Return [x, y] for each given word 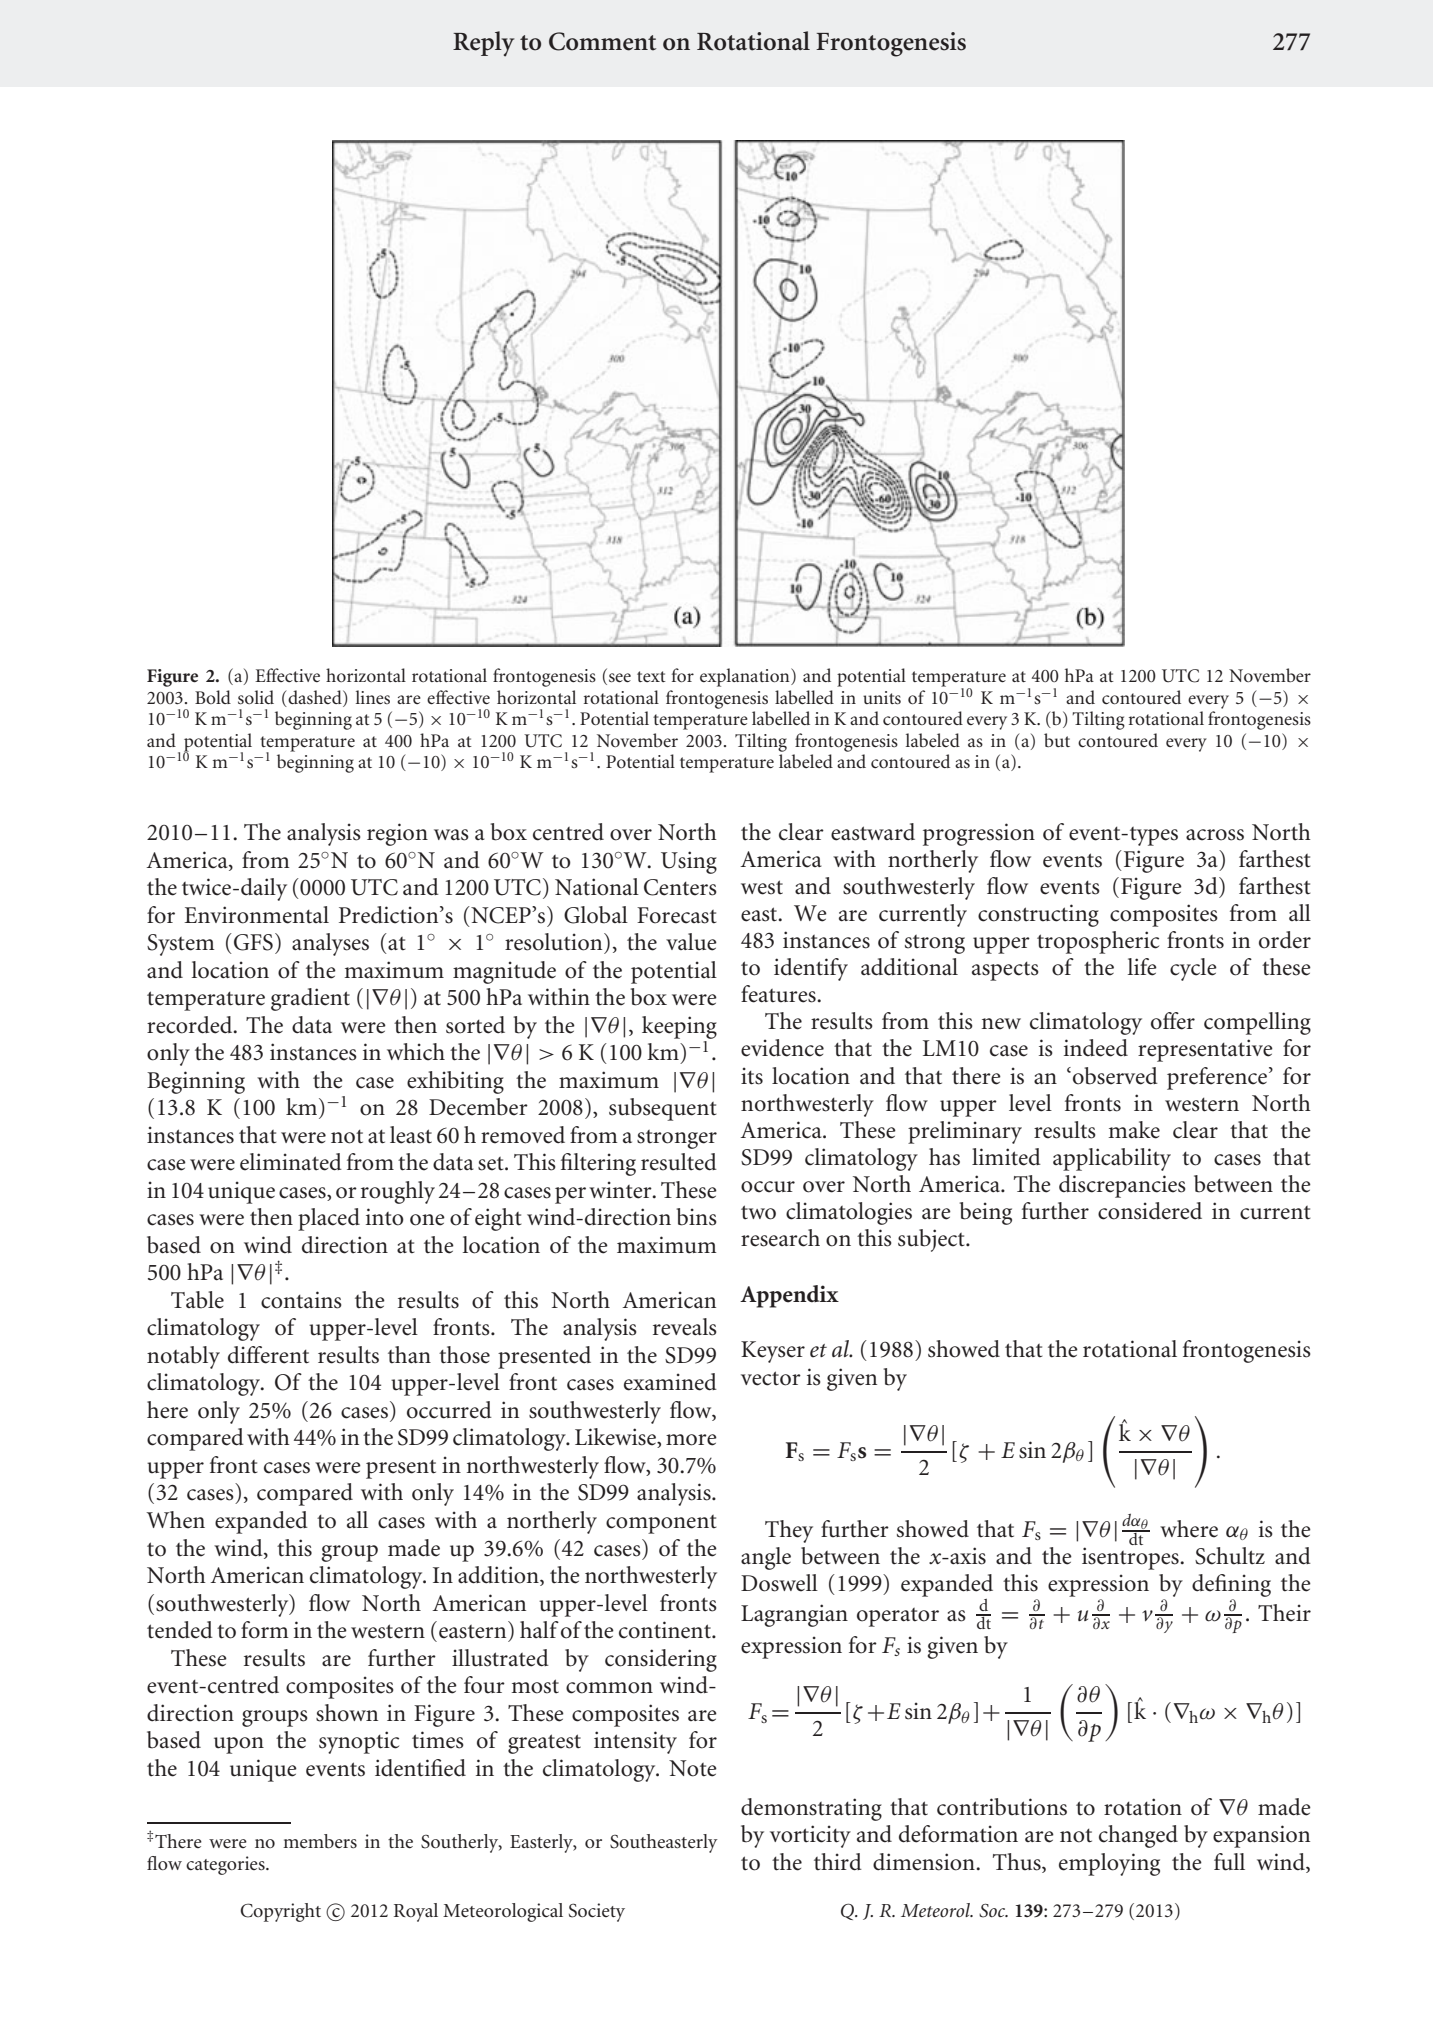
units [882, 698]
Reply [483, 44]
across [1215, 835]
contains [301, 1300]
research [780, 1238]
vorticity [810, 1836]
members [320, 1841]
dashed [315, 697]
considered [1150, 1211]
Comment [602, 41]
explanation [746, 677]
